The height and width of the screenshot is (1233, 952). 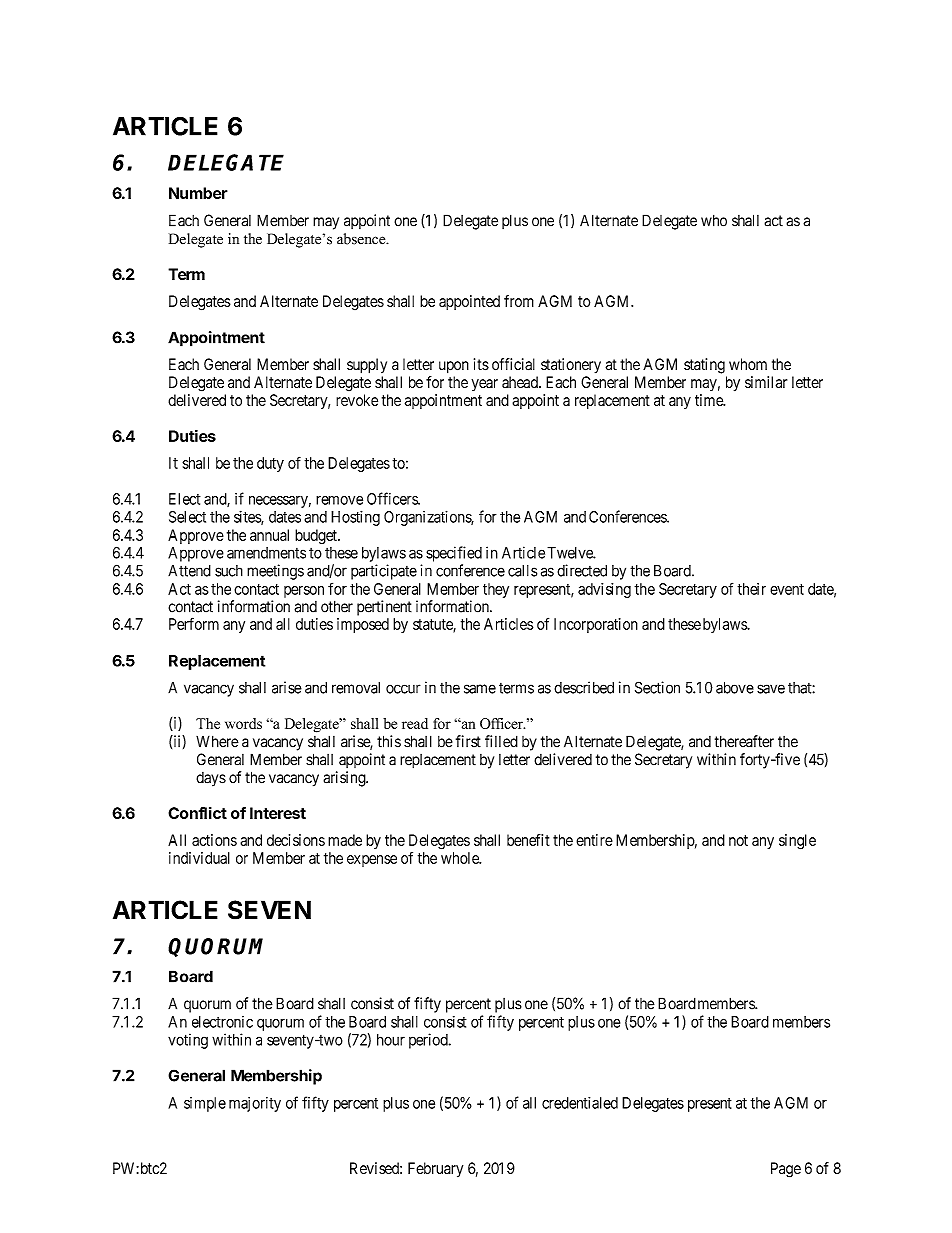 What do you see at coordinates (480, 689) in the screenshot?
I see `same` at bounding box center [480, 689].
